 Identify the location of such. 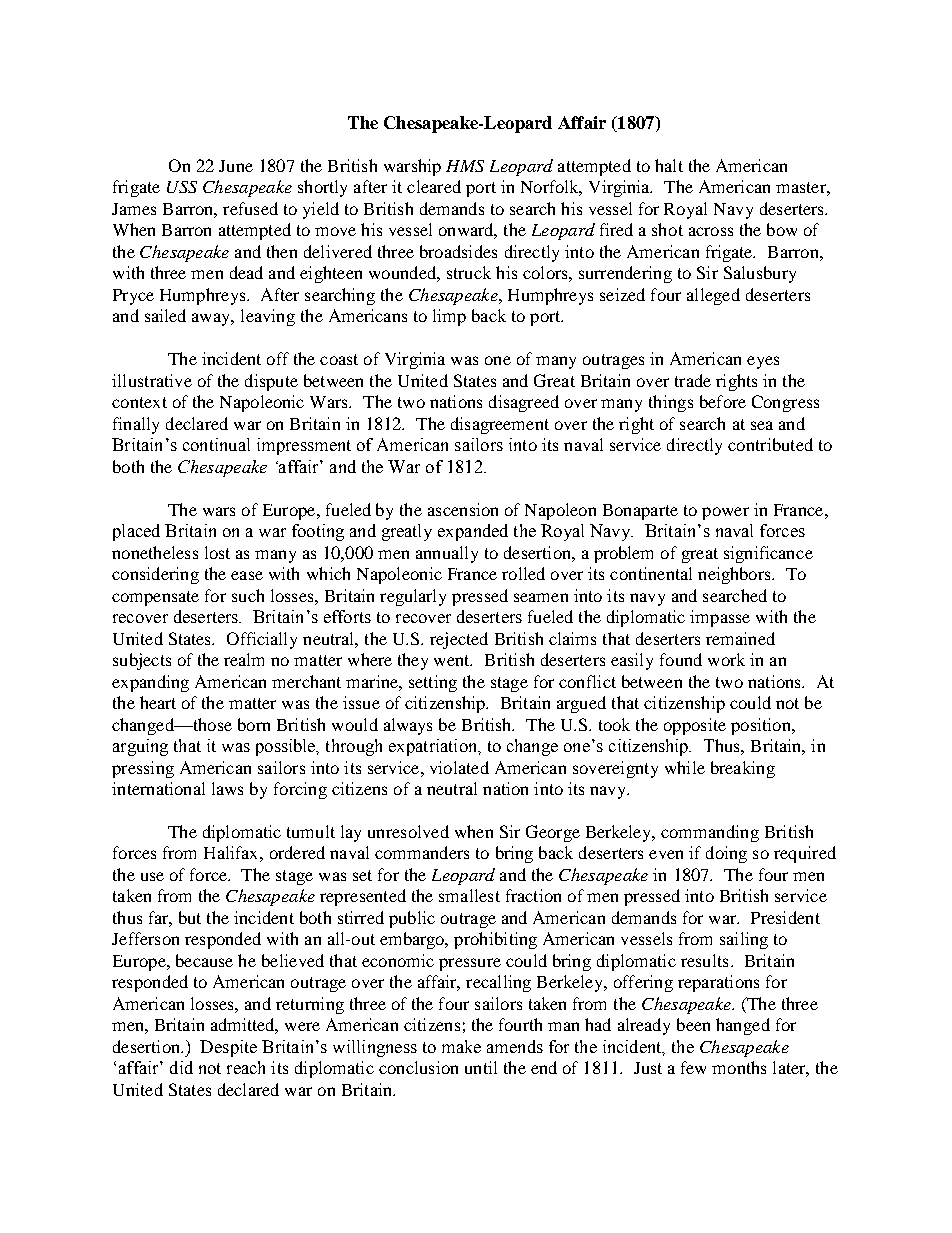
(248, 595).
